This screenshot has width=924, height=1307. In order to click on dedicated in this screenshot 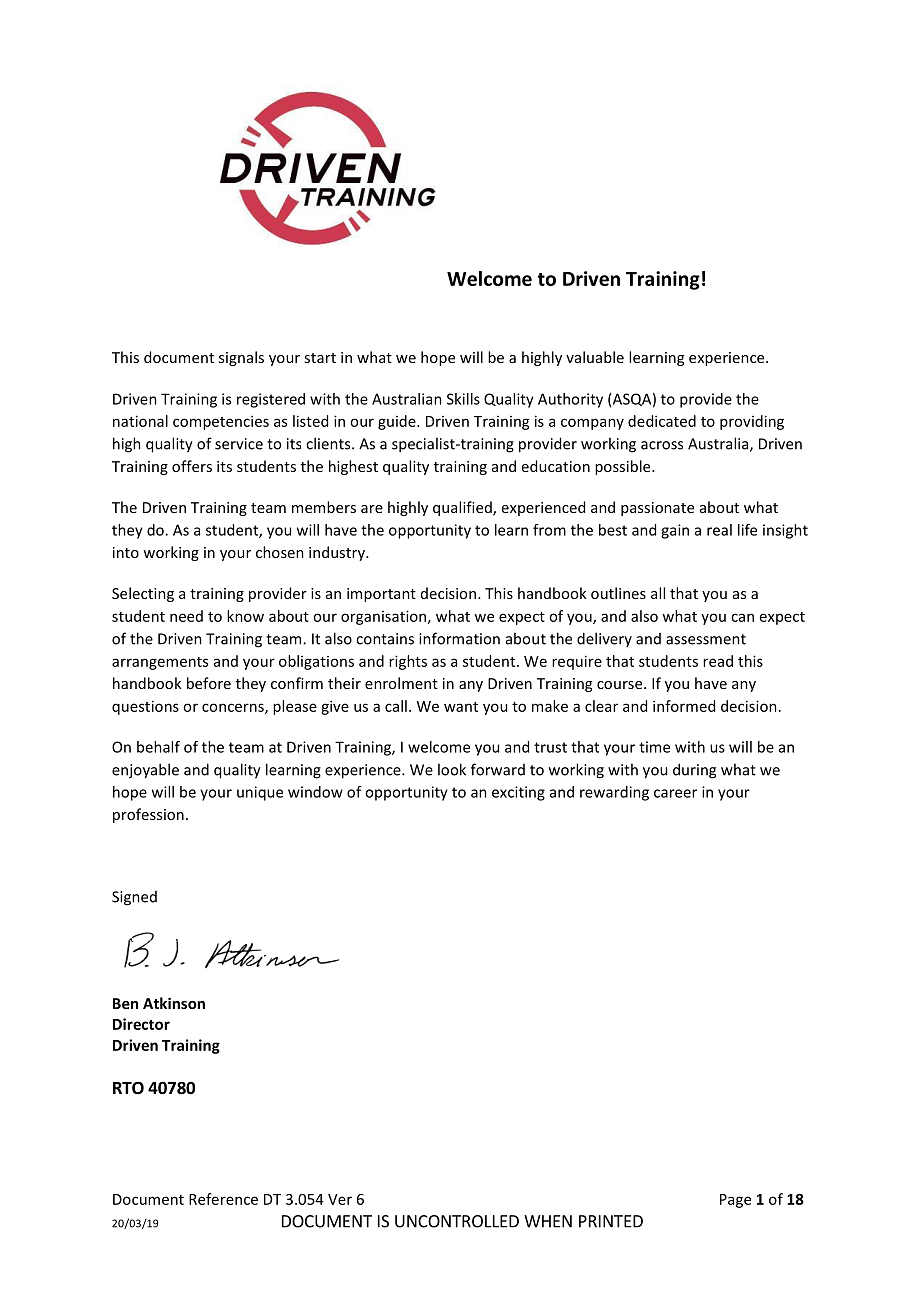, I will do `click(662, 421)`.
